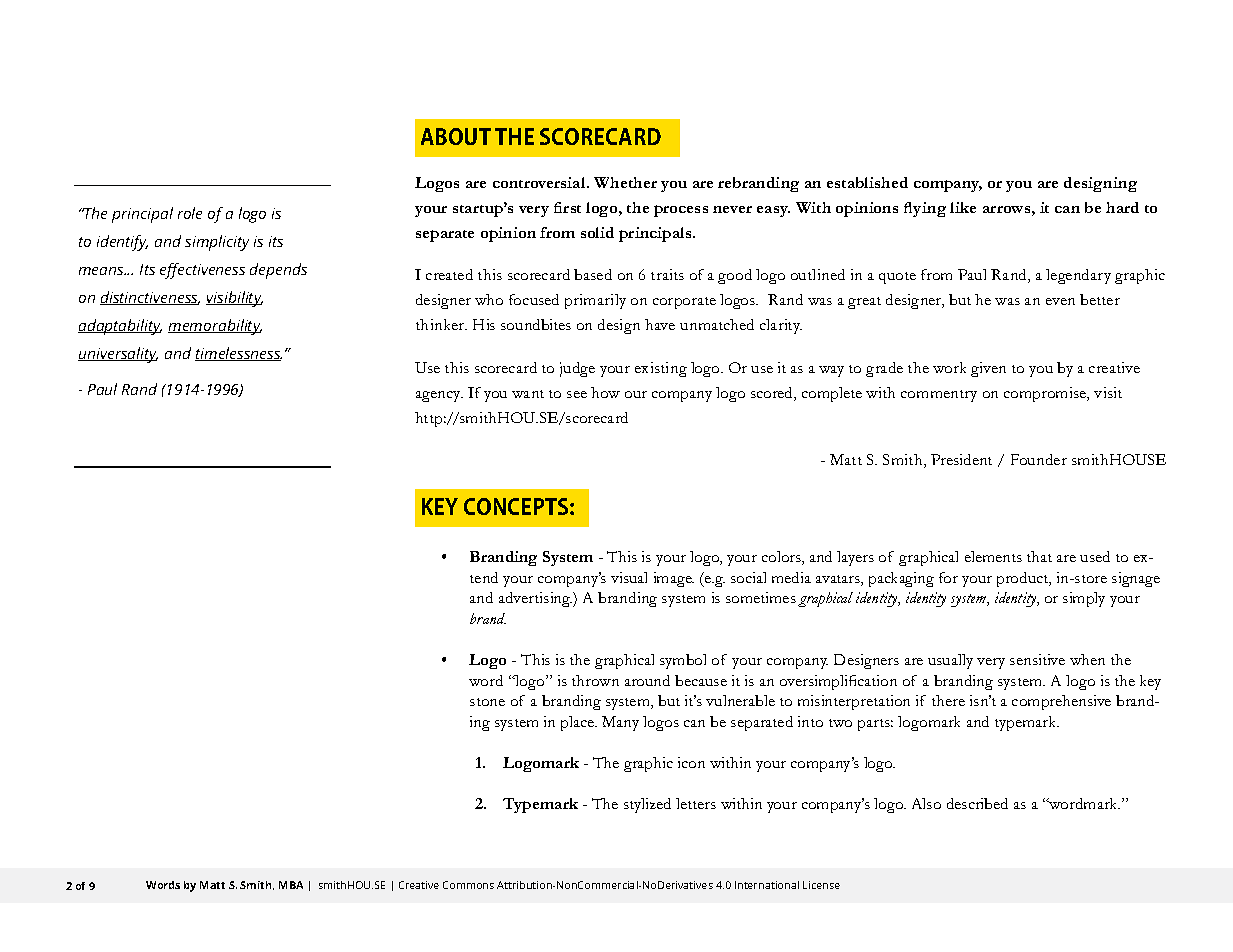 The height and width of the image is (952, 1233). What do you see at coordinates (238, 354) in the image?
I see `timelessness` at bounding box center [238, 354].
